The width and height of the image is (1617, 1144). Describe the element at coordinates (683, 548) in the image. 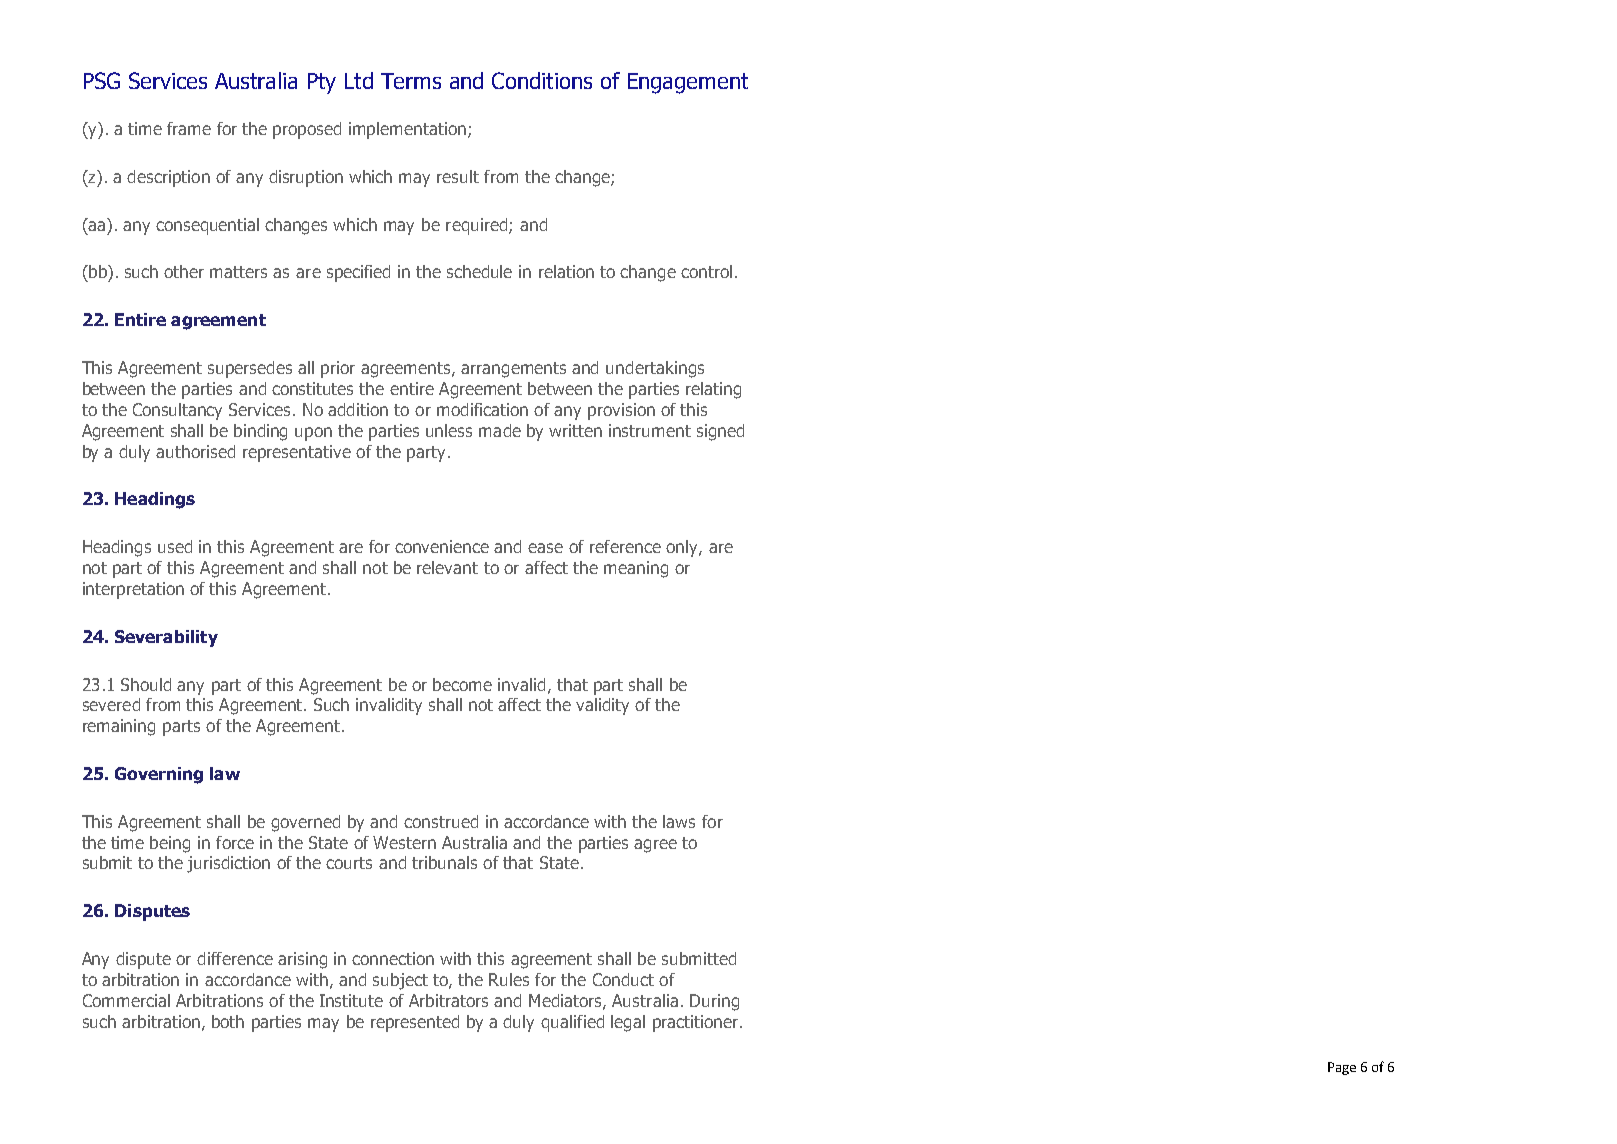

I see `only` at that location.
